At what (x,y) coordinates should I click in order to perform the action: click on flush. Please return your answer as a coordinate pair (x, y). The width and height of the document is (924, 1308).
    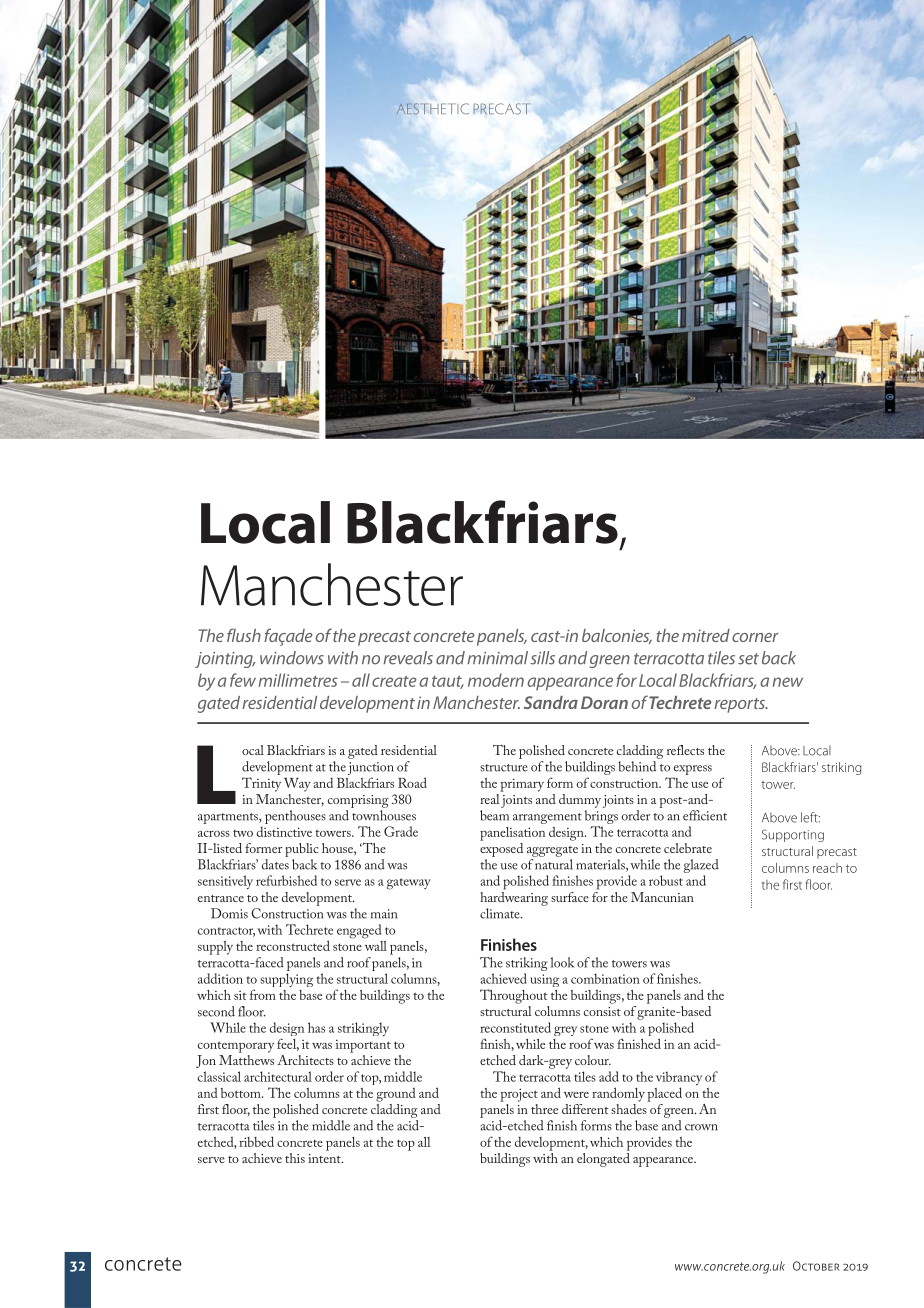
    Looking at the image, I should click on (244, 635).
